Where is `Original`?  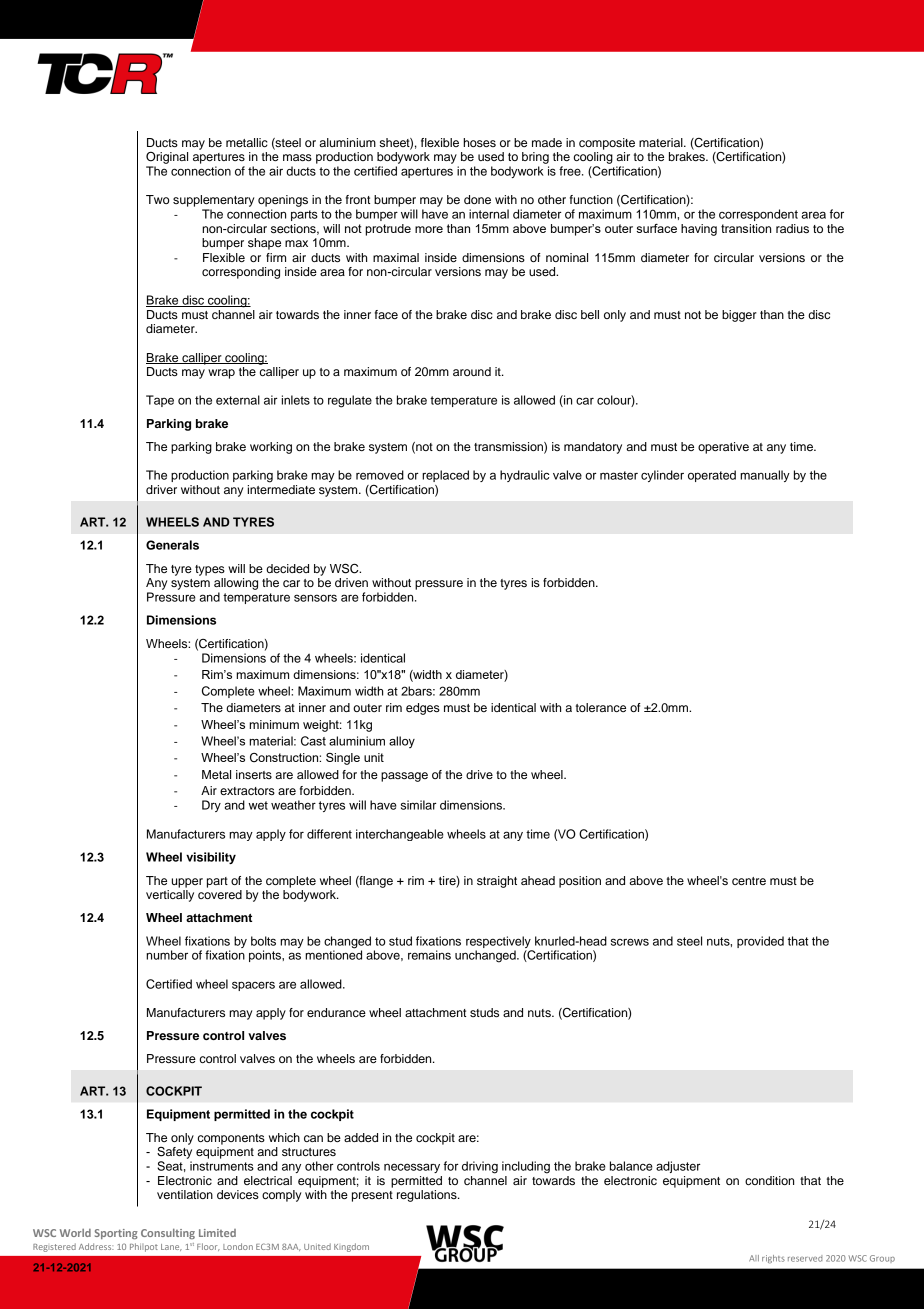
Original is located at coordinates (167, 157).
